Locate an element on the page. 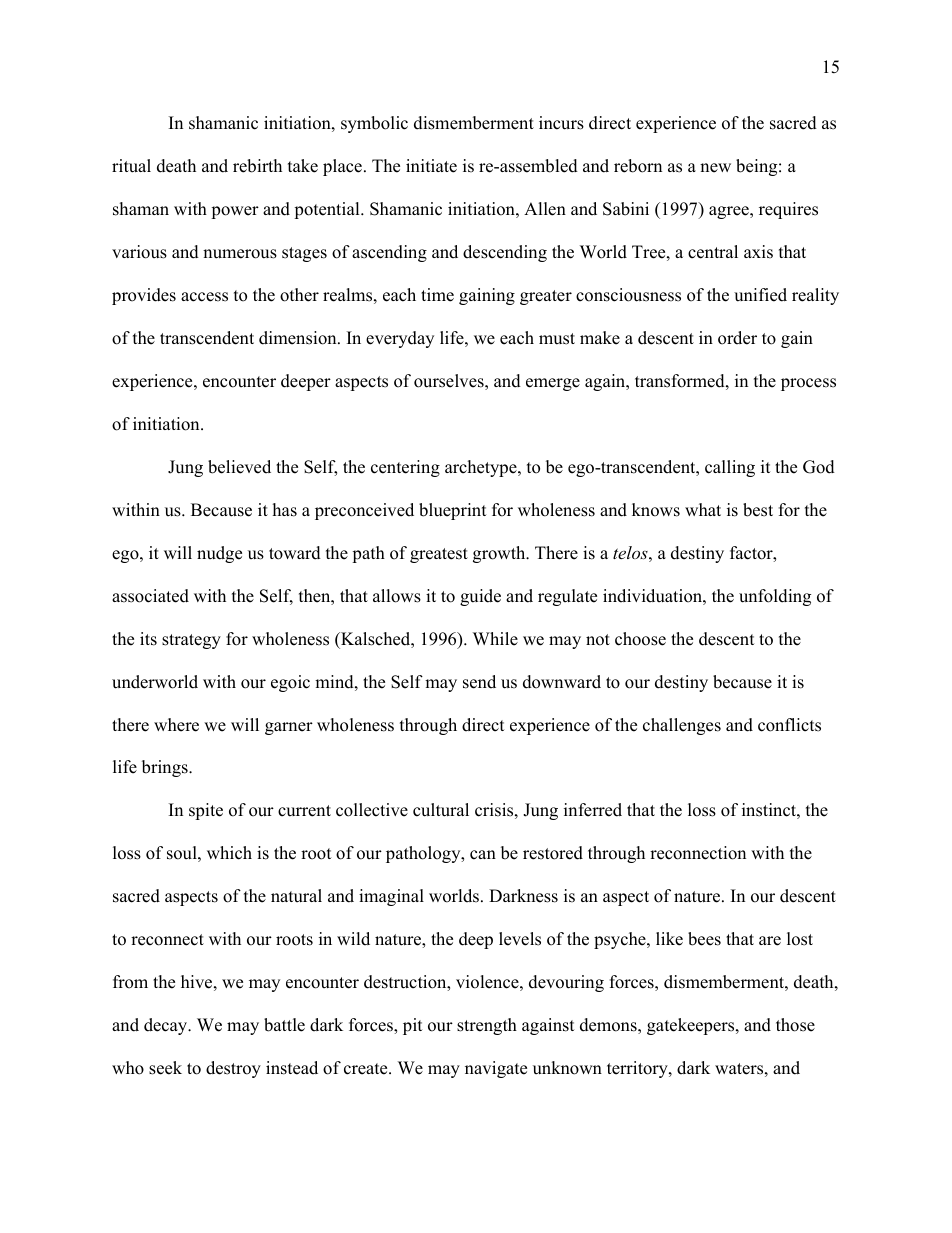 Image resolution: width=952 pixels, height=1233 pixels. rebirth is located at coordinates (257, 166).
